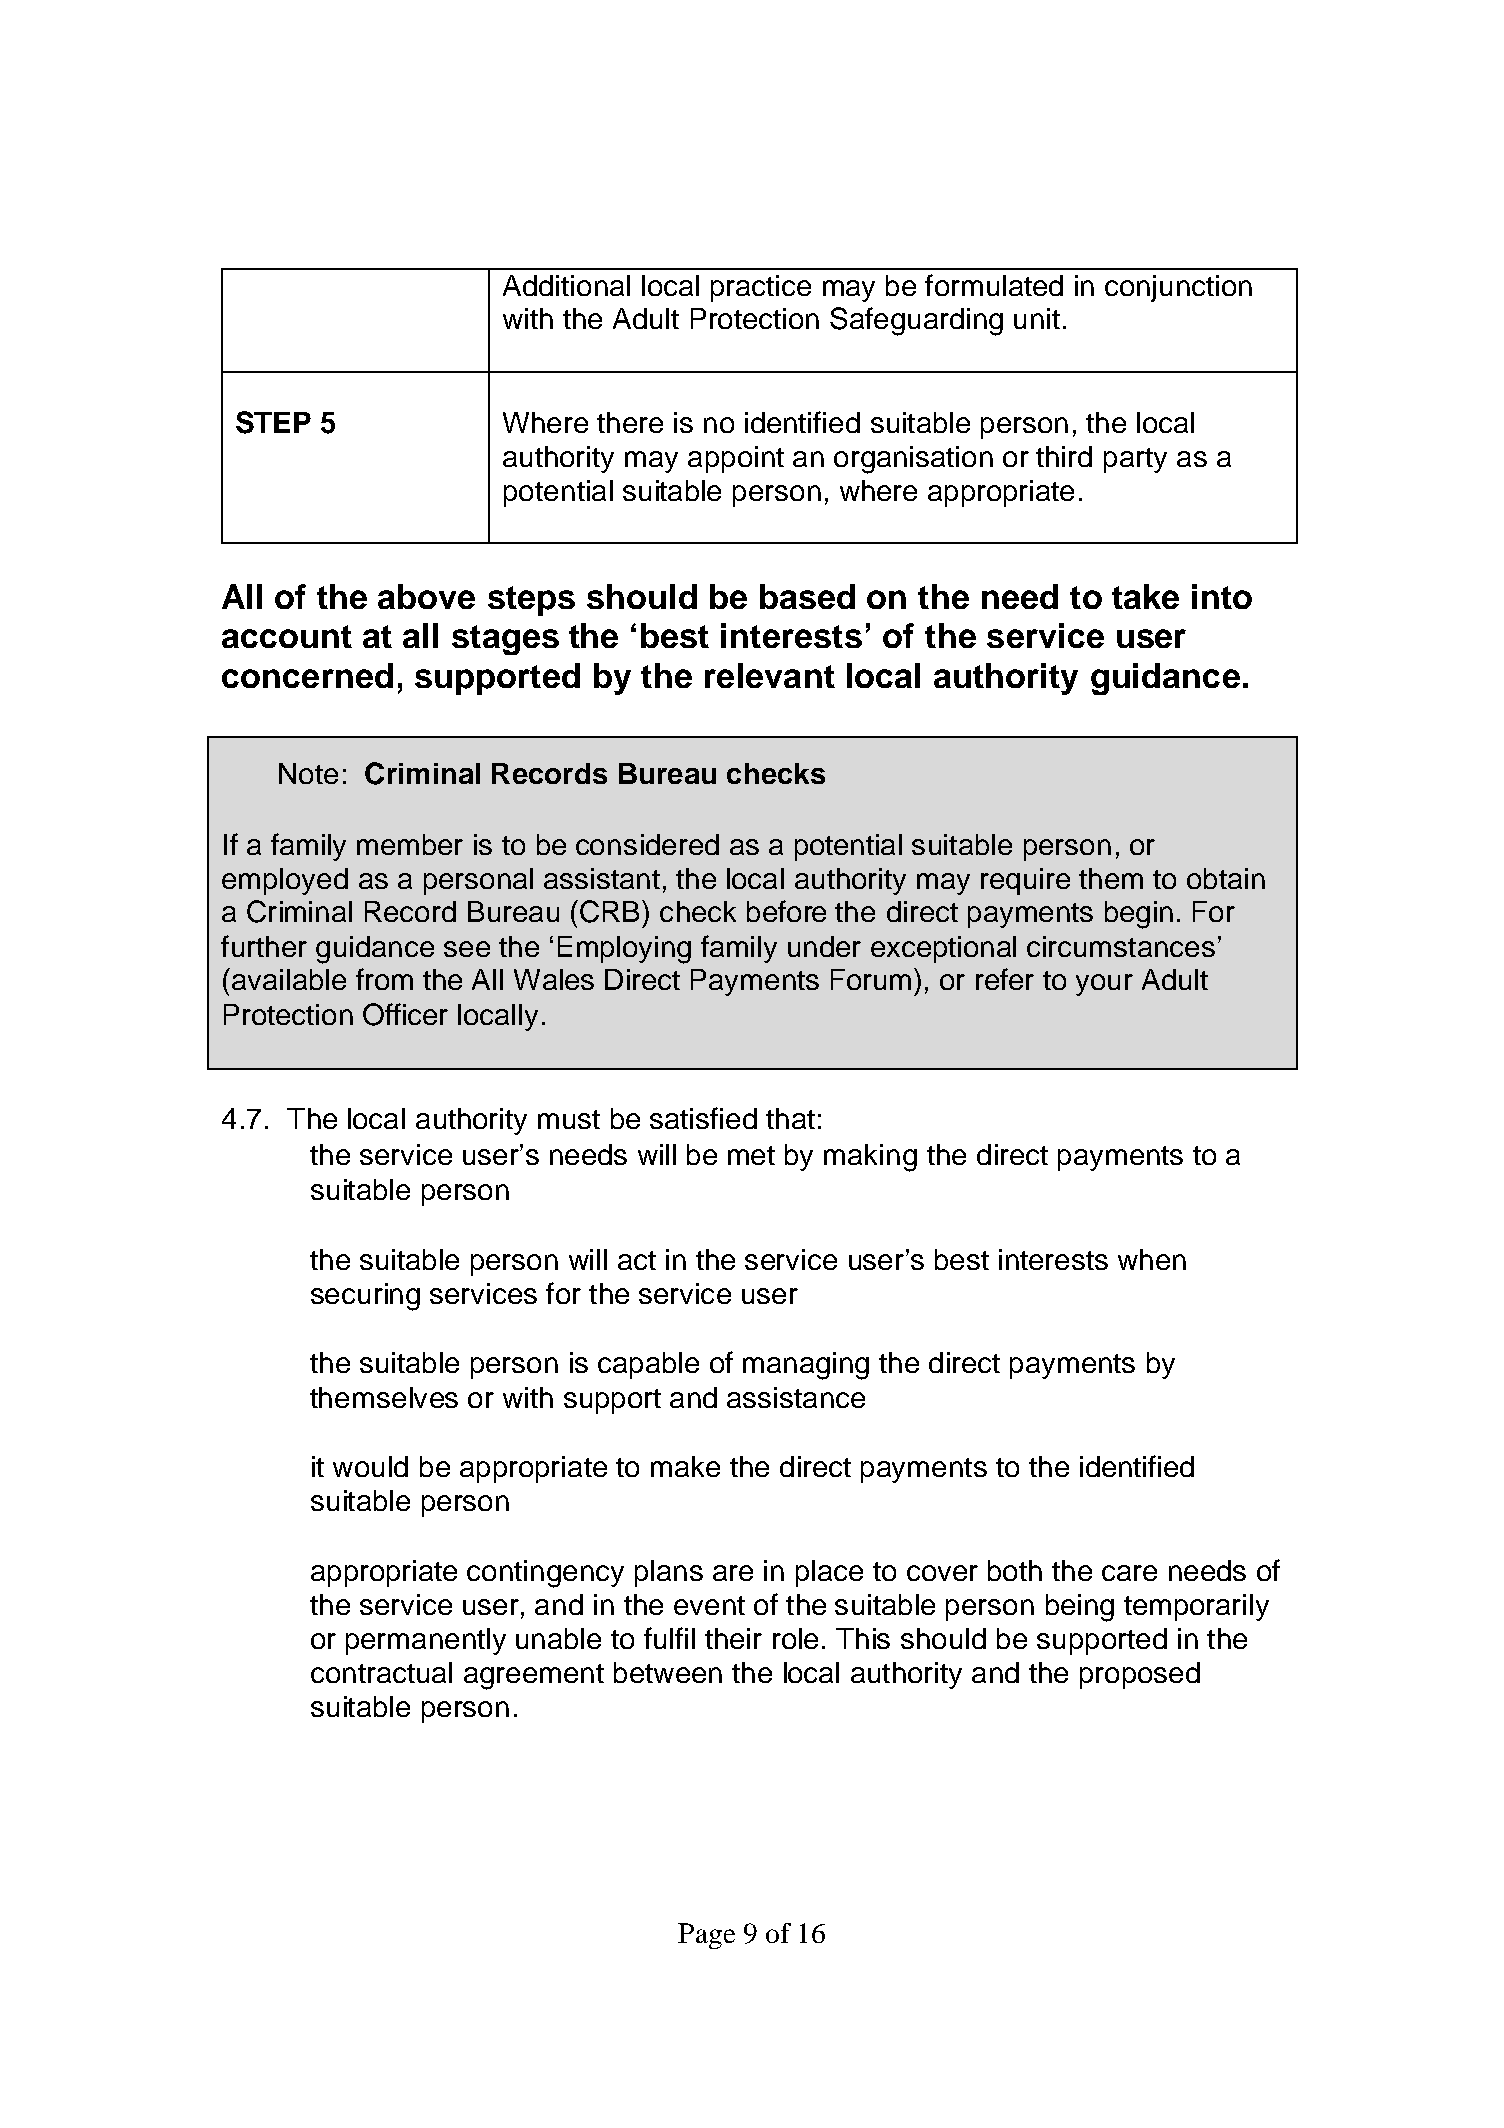 The height and width of the screenshot is (2128, 1504). What do you see at coordinates (706, 1936) in the screenshot?
I see `Page` at bounding box center [706, 1936].
